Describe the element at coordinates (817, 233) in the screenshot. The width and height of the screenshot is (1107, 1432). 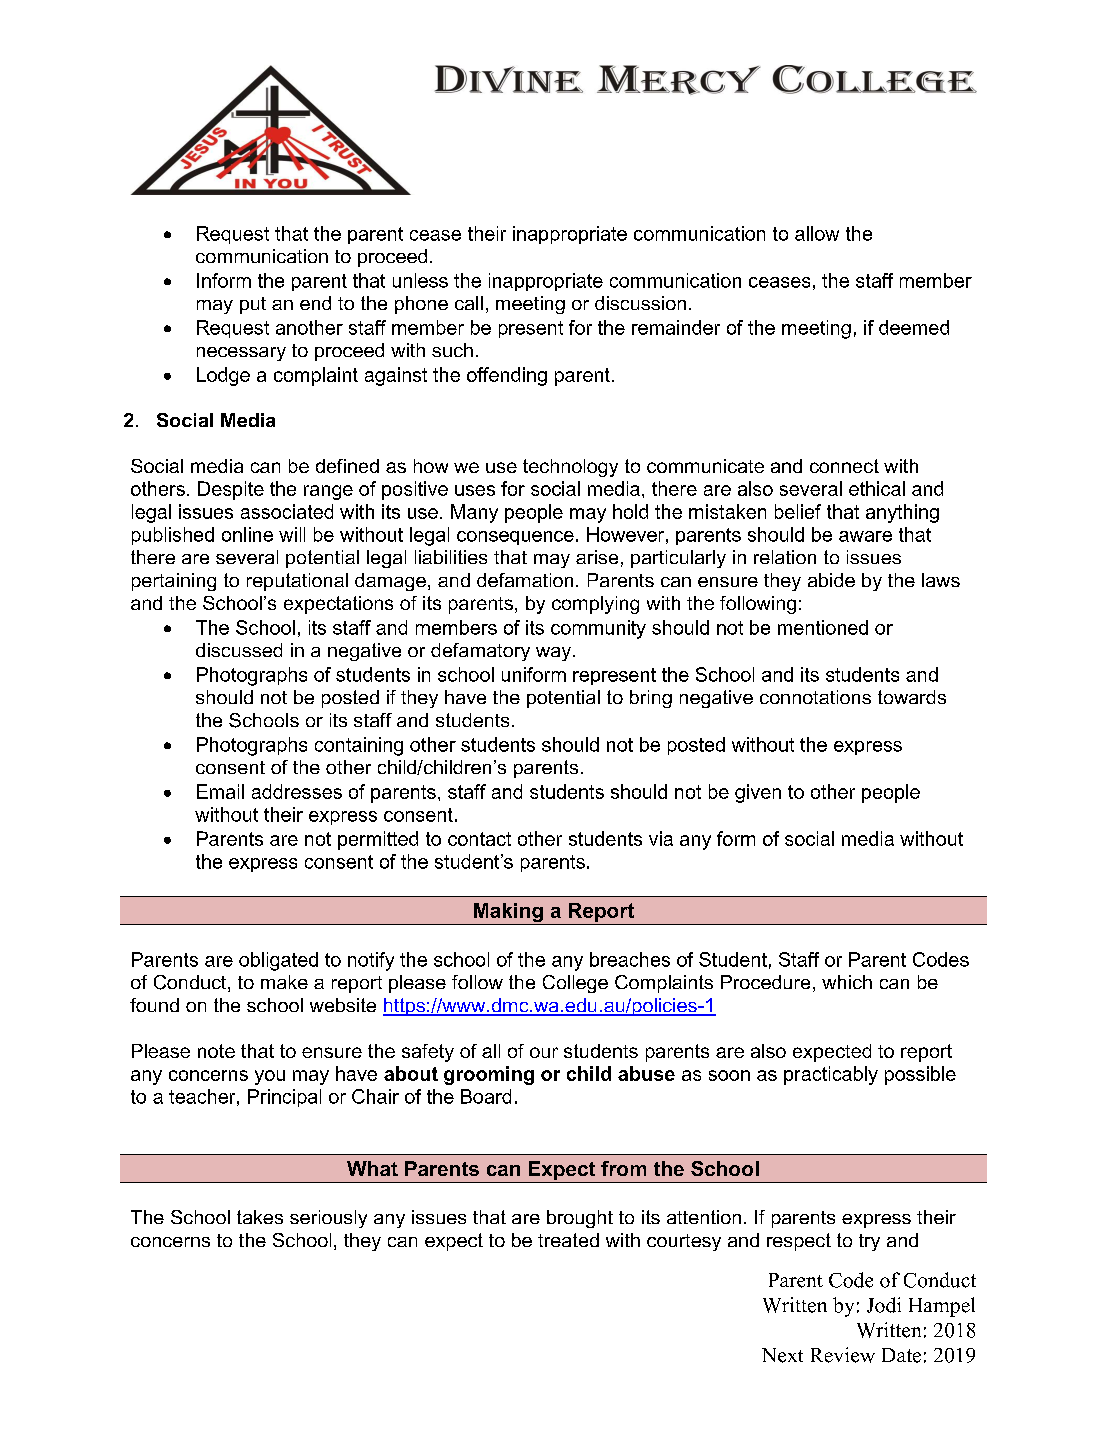
I see `allow` at that location.
